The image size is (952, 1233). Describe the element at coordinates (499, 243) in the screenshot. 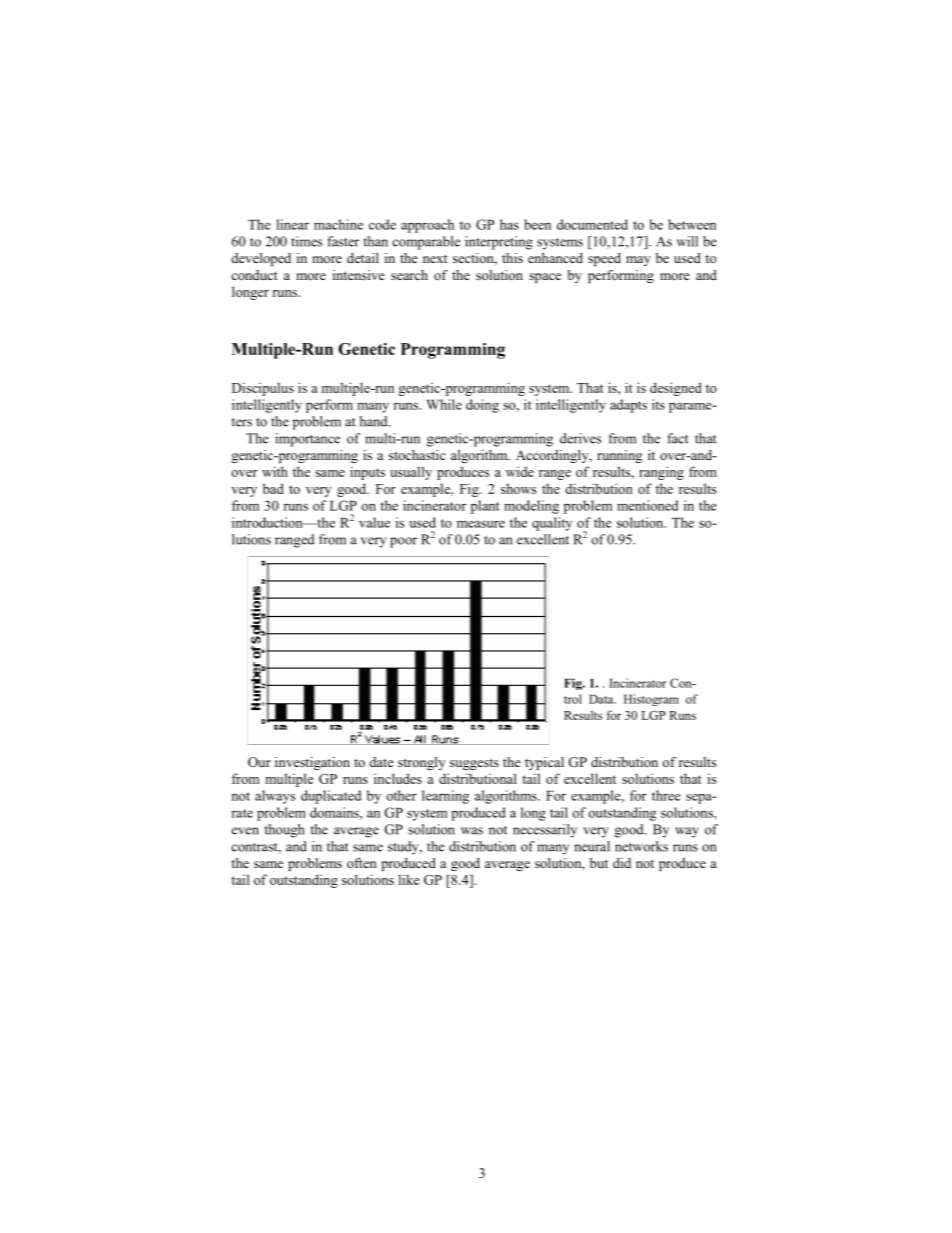

I see `interpreting` at that location.
